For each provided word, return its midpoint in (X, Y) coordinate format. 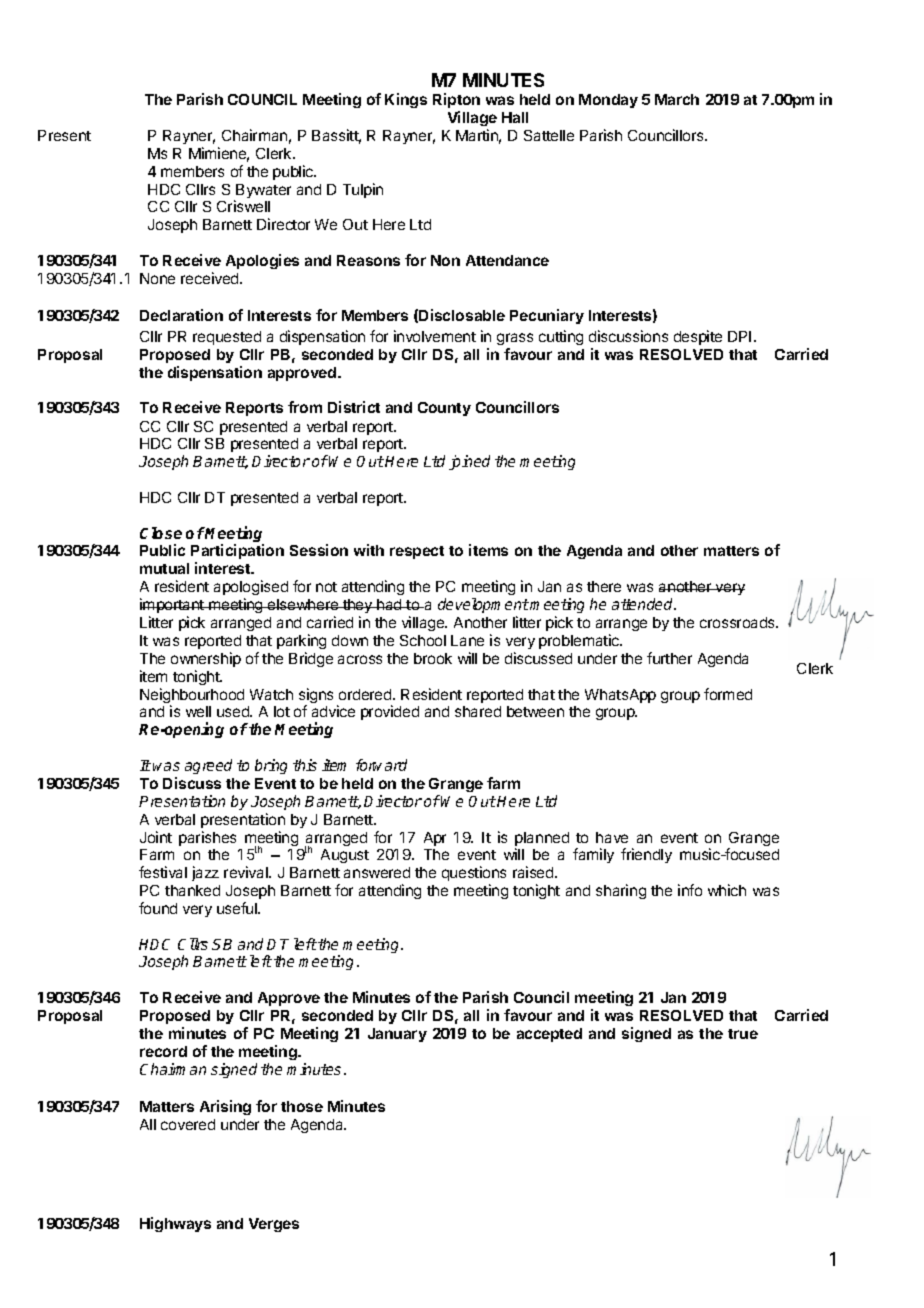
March (677, 99)
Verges (274, 1225)
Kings (406, 100)
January (397, 1035)
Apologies (262, 261)
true (743, 1034)
